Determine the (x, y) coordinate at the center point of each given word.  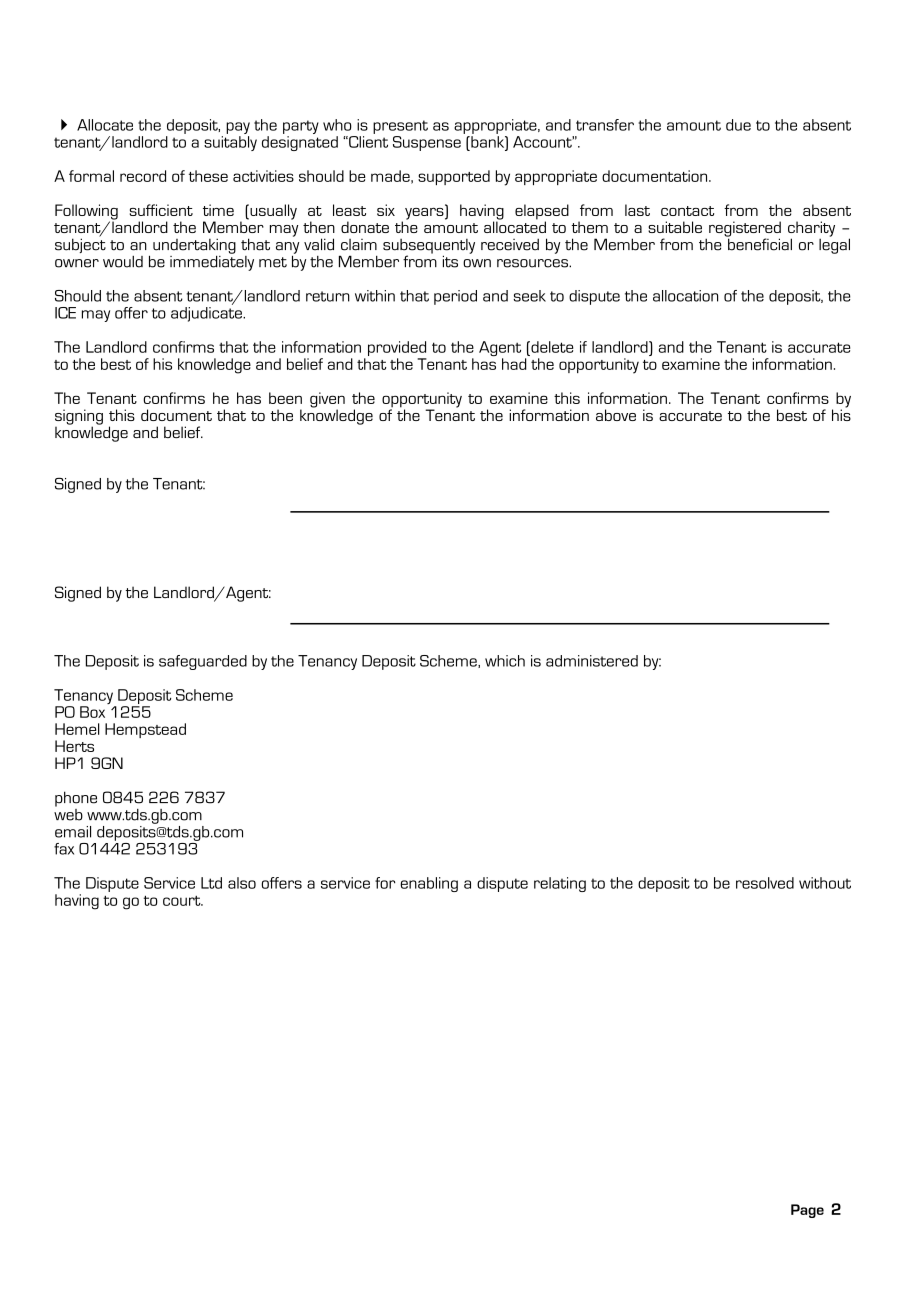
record (143, 176)
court (183, 901)
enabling (429, 884)
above (616, 415)
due (738, 125)
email (73, 832)
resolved (765, 883)
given (327, 401)
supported (454, 177)
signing (79, 418)
